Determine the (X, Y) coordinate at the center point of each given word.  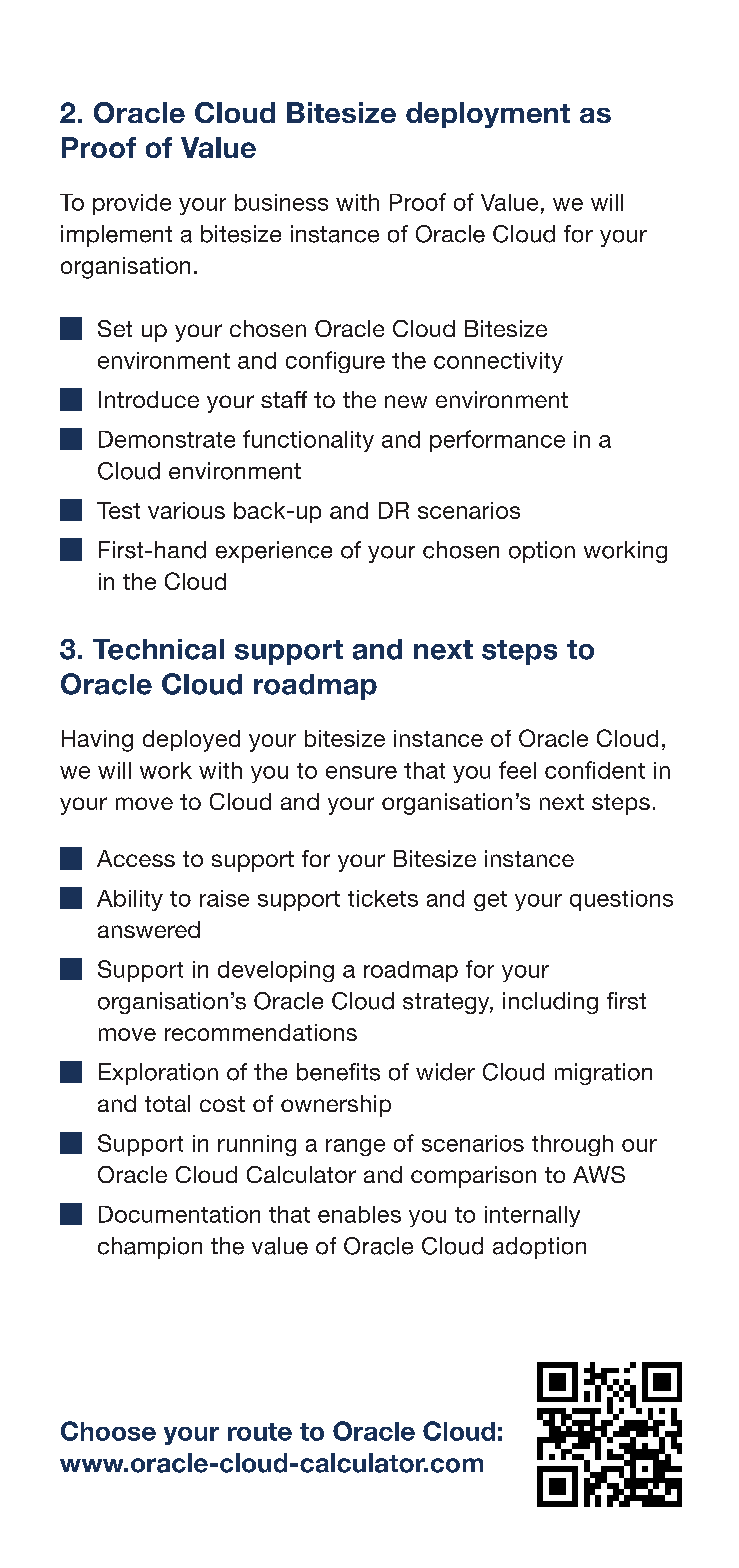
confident (595, 770)
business (281, 202)
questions (621, 900)
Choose (108, 1431)
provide (132, 204)
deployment (488, 115)
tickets (383, 898)
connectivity (498, 362)
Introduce (149, 399)
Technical (158, 649)
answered (149, 929)
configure (335, 362)
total (167, 1103)
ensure (361, 772)
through (572, 1145)
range (355, 1147)
